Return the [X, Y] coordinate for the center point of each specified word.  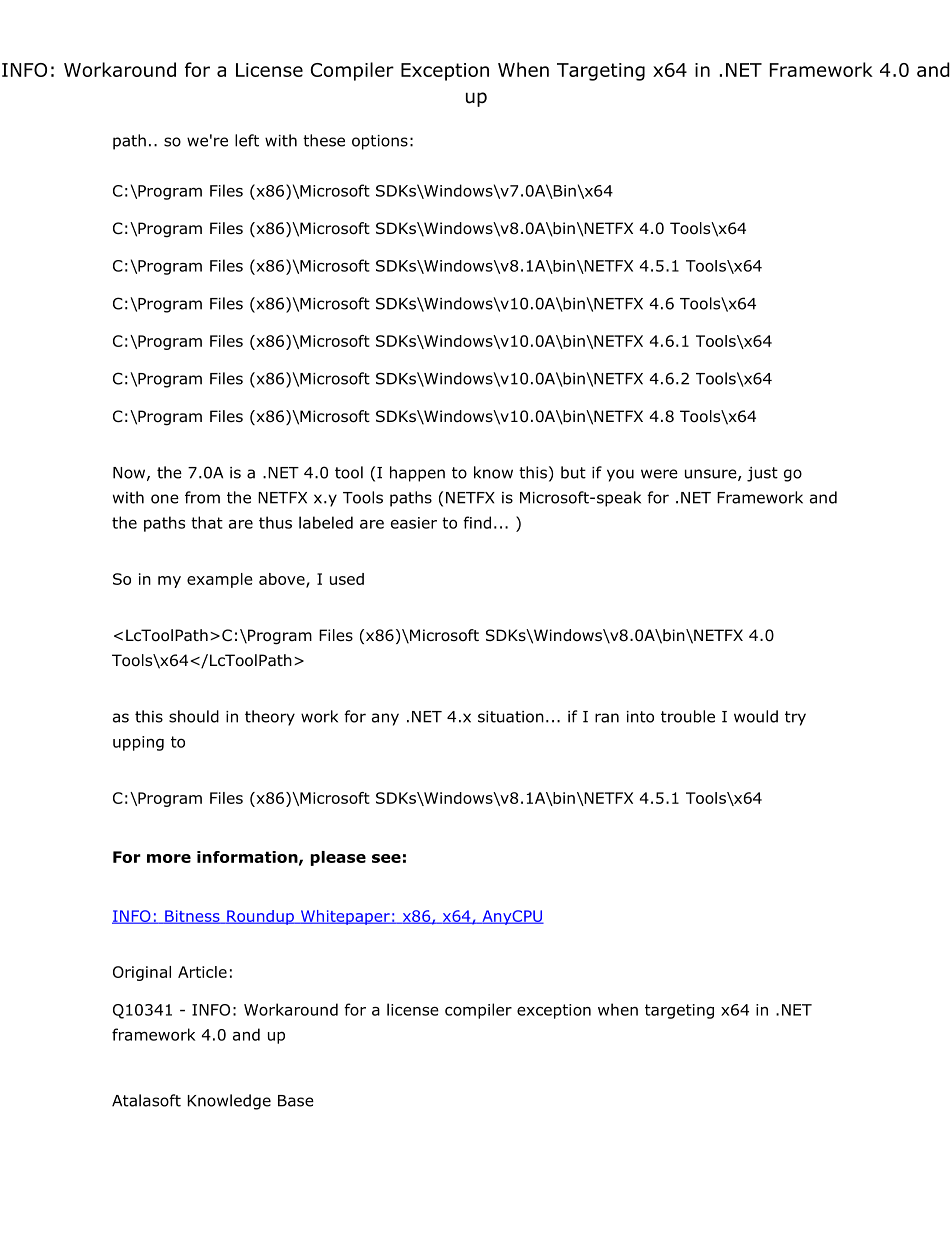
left [247, 140]
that [207, 522]
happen [417, 474]
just [762, 474]
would [756, 716]
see [386, 858]
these [324, 140]
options [380, 142]
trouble [688, 716]
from [202, 497]
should [194, 716]
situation [511, 717]
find [477, 522]
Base [296, 1101]
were [659, 474]
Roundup [260, 917]
